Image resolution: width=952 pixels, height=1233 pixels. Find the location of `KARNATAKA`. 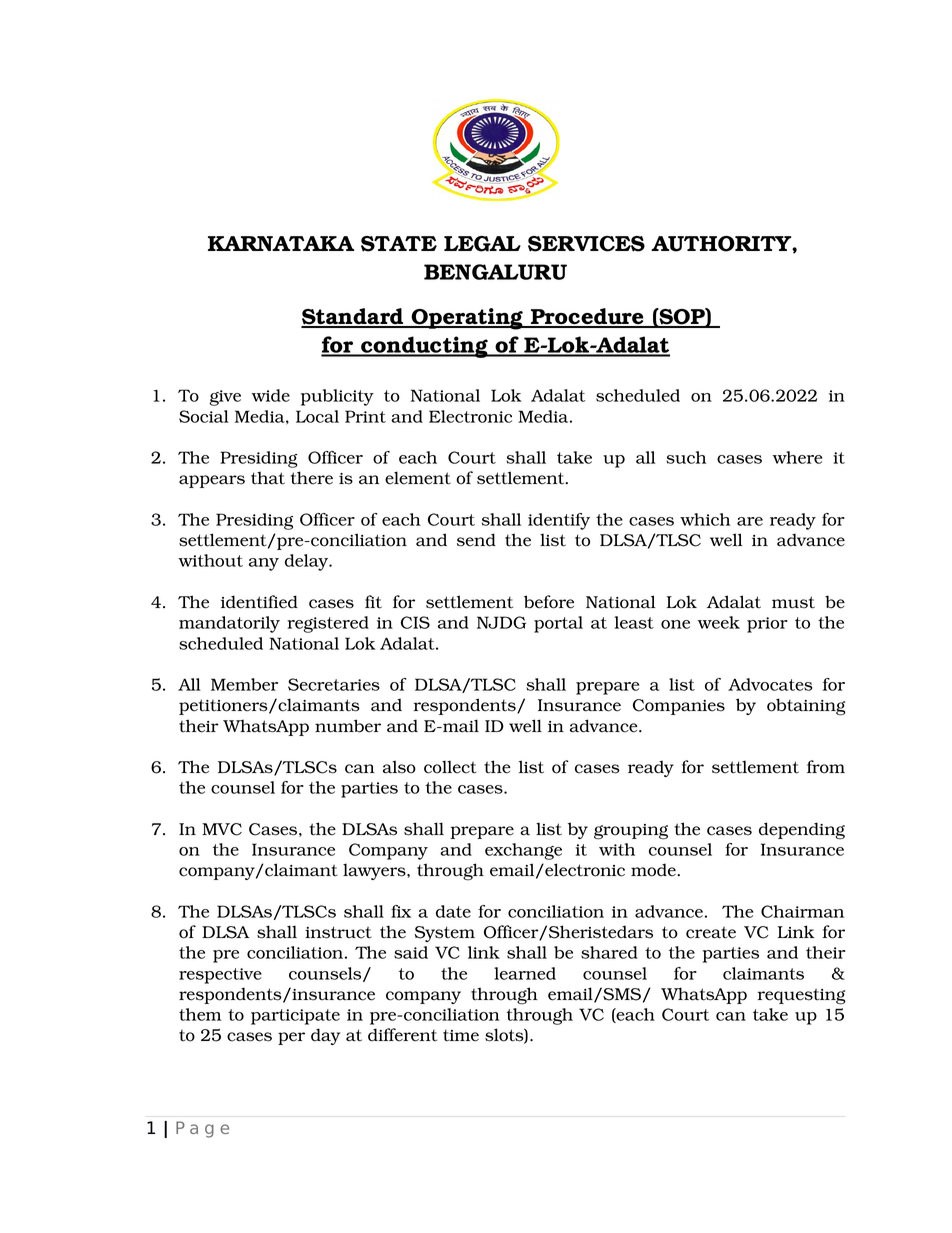

KARNATAKA is located at coordinates (281, 243).
